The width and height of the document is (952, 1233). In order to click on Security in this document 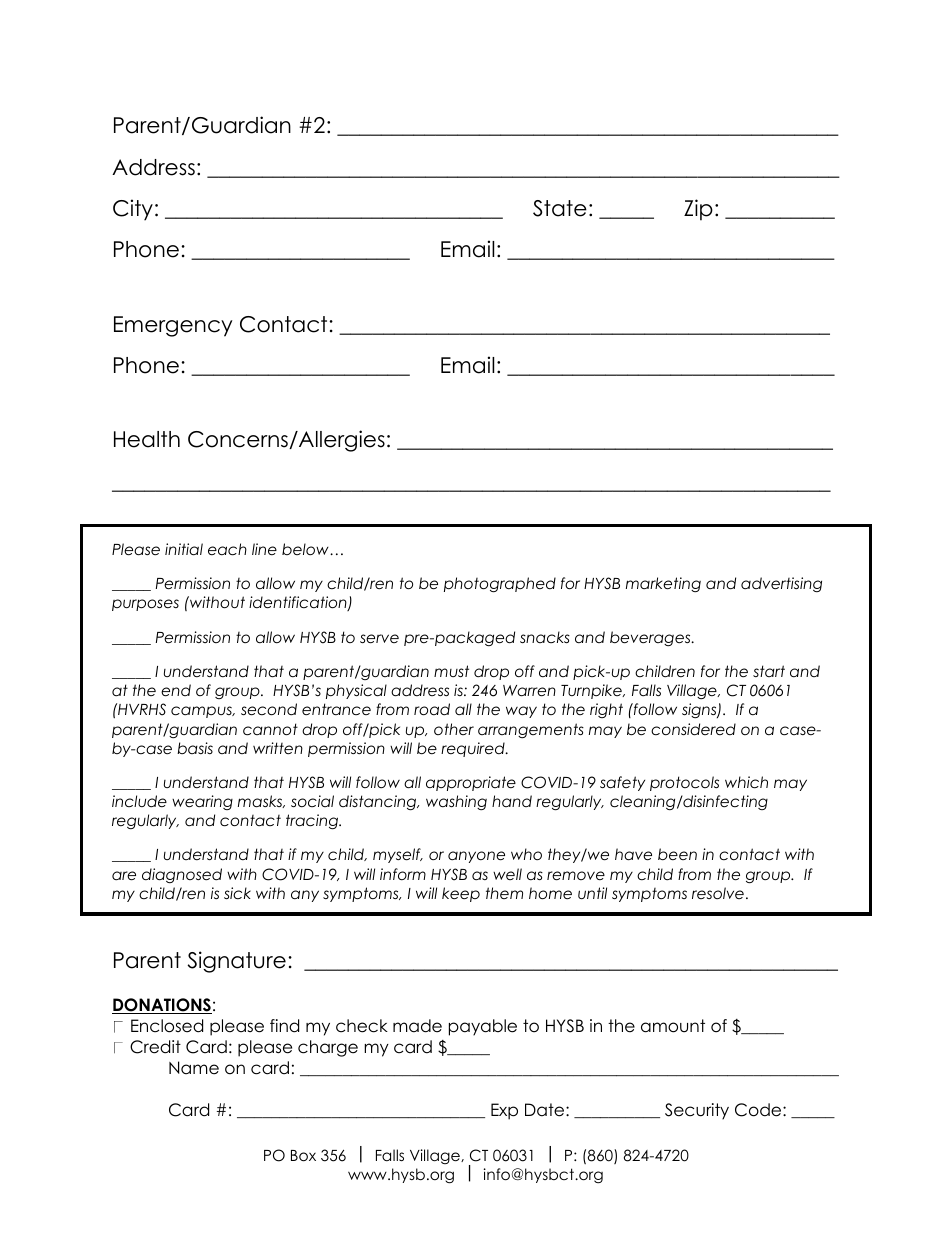, I will do `click(697, 1111)`.
